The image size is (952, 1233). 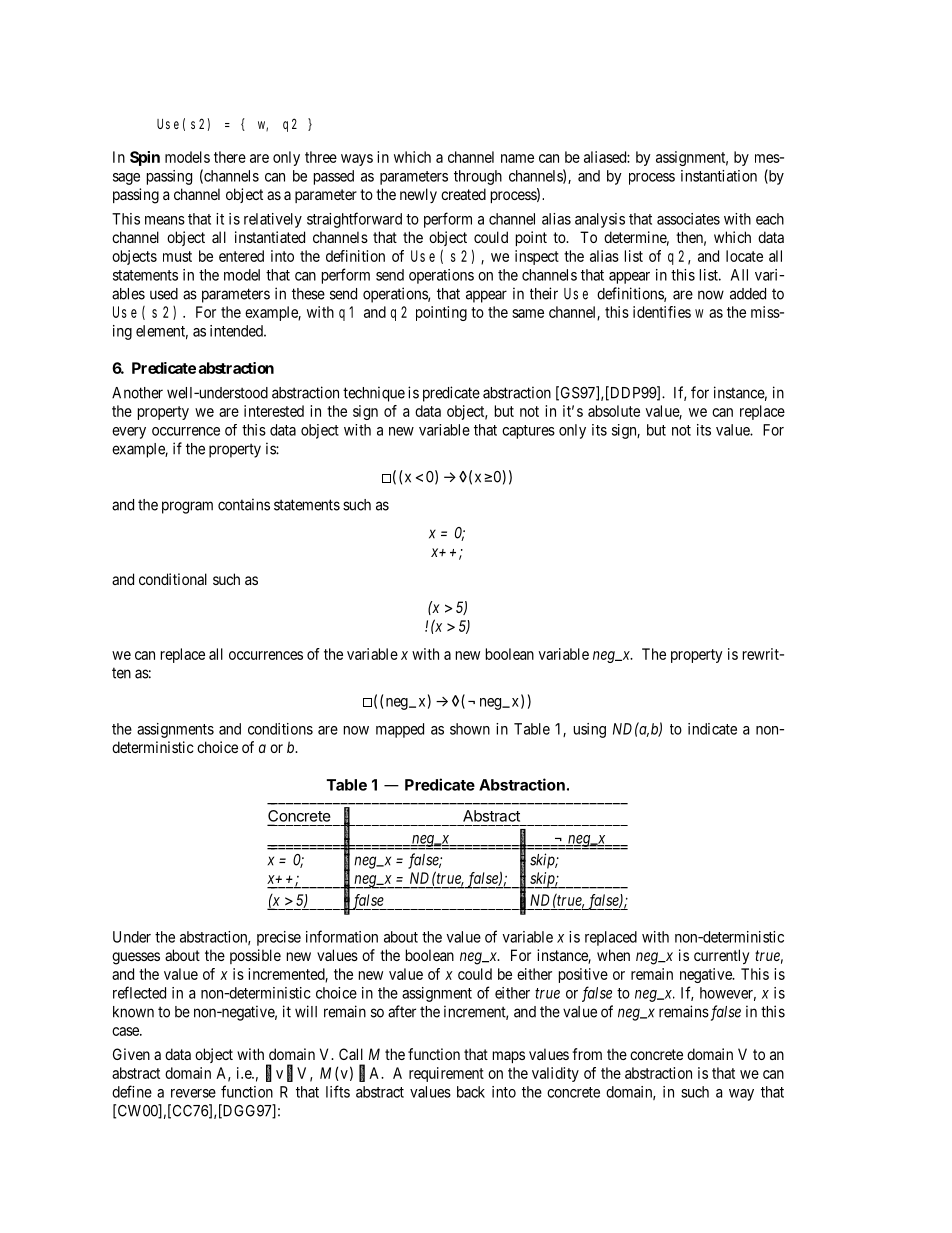 What do you see at coordinates (230, 157) in the screenshot?
I see `there` at bounding box center [230, 157].
